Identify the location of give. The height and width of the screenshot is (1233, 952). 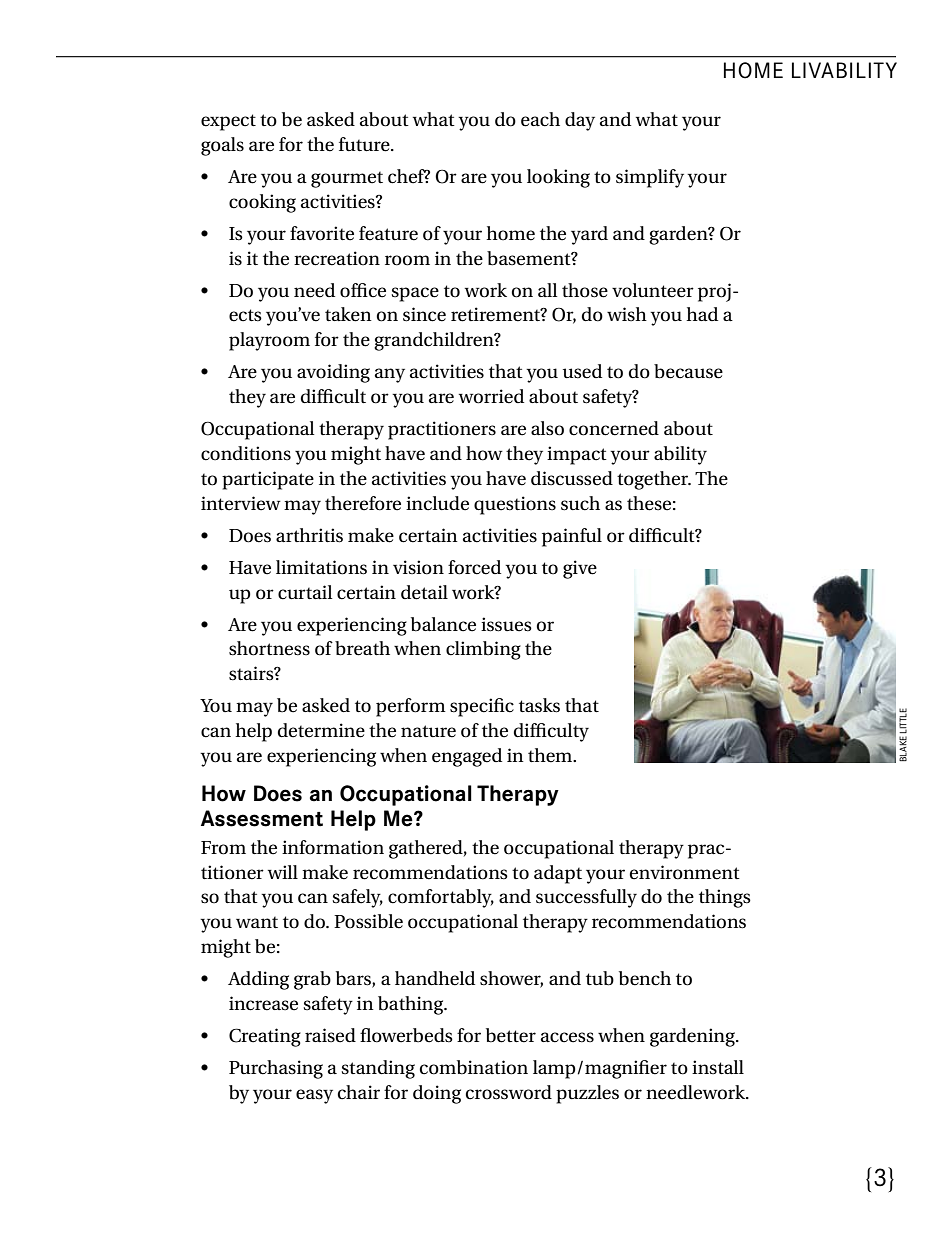
(580, 569).
